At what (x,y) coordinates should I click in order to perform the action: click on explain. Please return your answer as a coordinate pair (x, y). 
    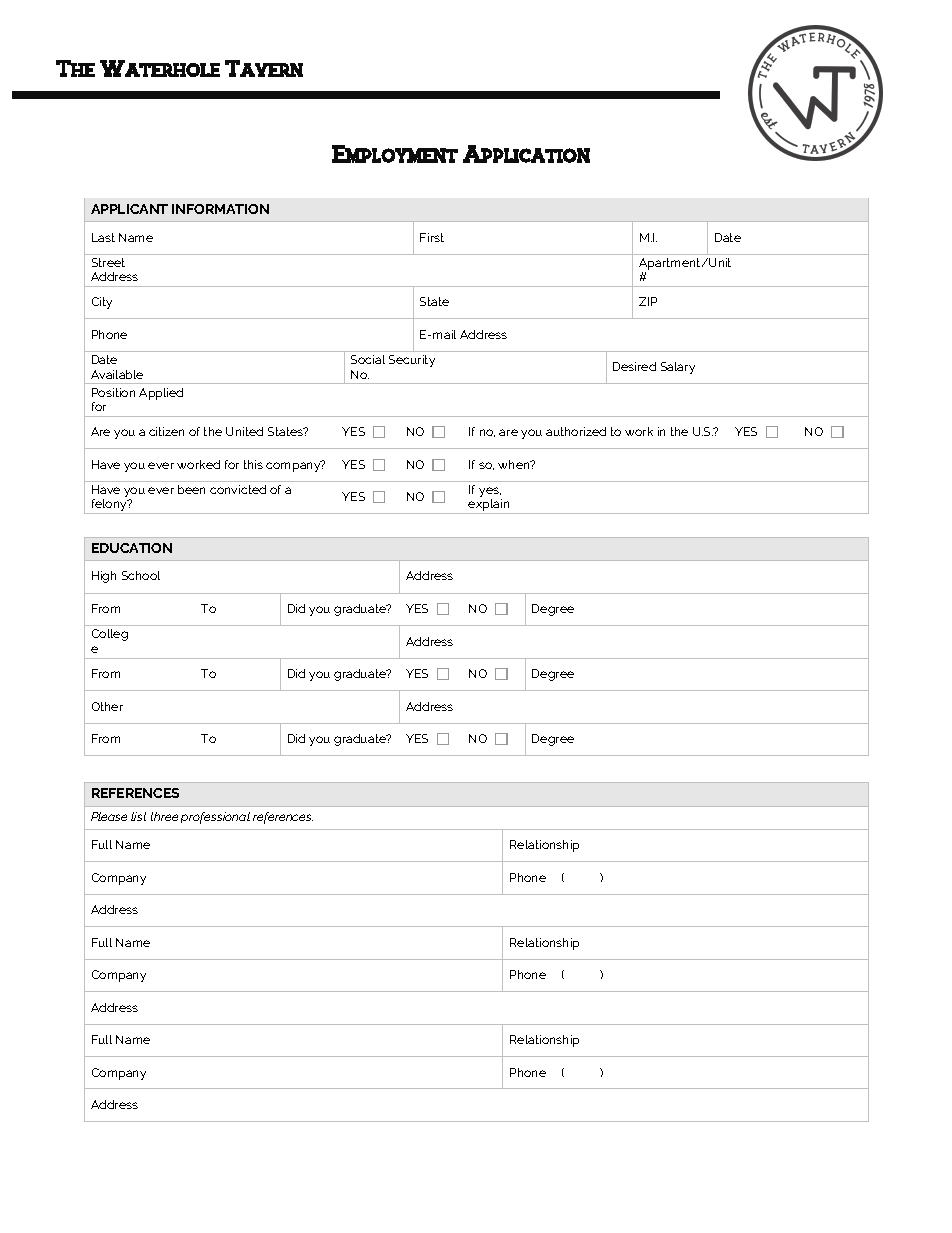
    Looking at the image, I should click on (489, 506).
